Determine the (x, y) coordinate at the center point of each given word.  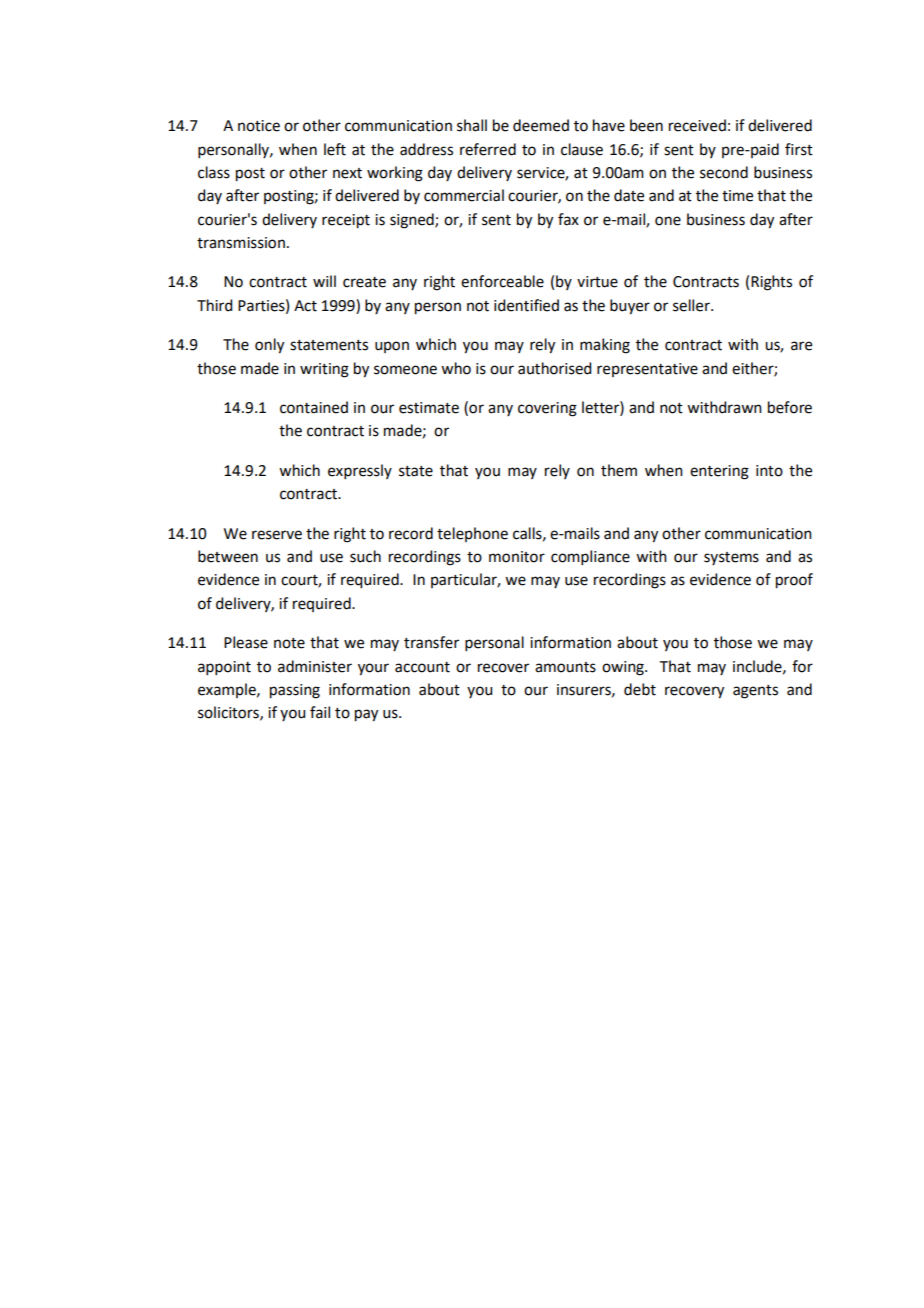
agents (755, 692)
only (269, 346)
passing (295, 691)
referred (488, 149)
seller (692, 305)
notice (259, 126)
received (697, 125)
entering (719, 472)
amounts (565, 667)
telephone (472, 534)
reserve (277, 535)
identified (526, 305)
